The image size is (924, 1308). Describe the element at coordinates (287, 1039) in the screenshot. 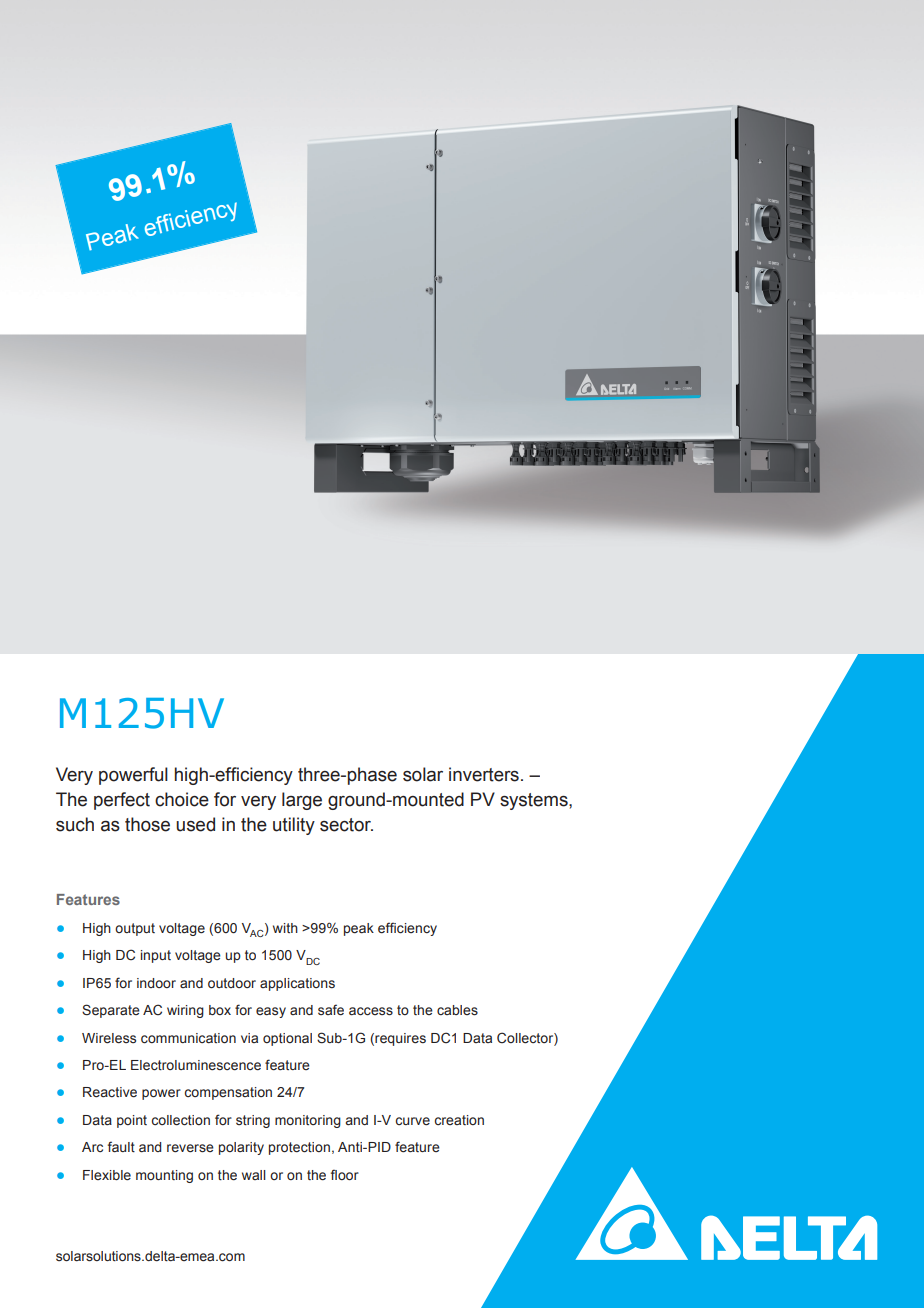

I see `optional` at that location.
